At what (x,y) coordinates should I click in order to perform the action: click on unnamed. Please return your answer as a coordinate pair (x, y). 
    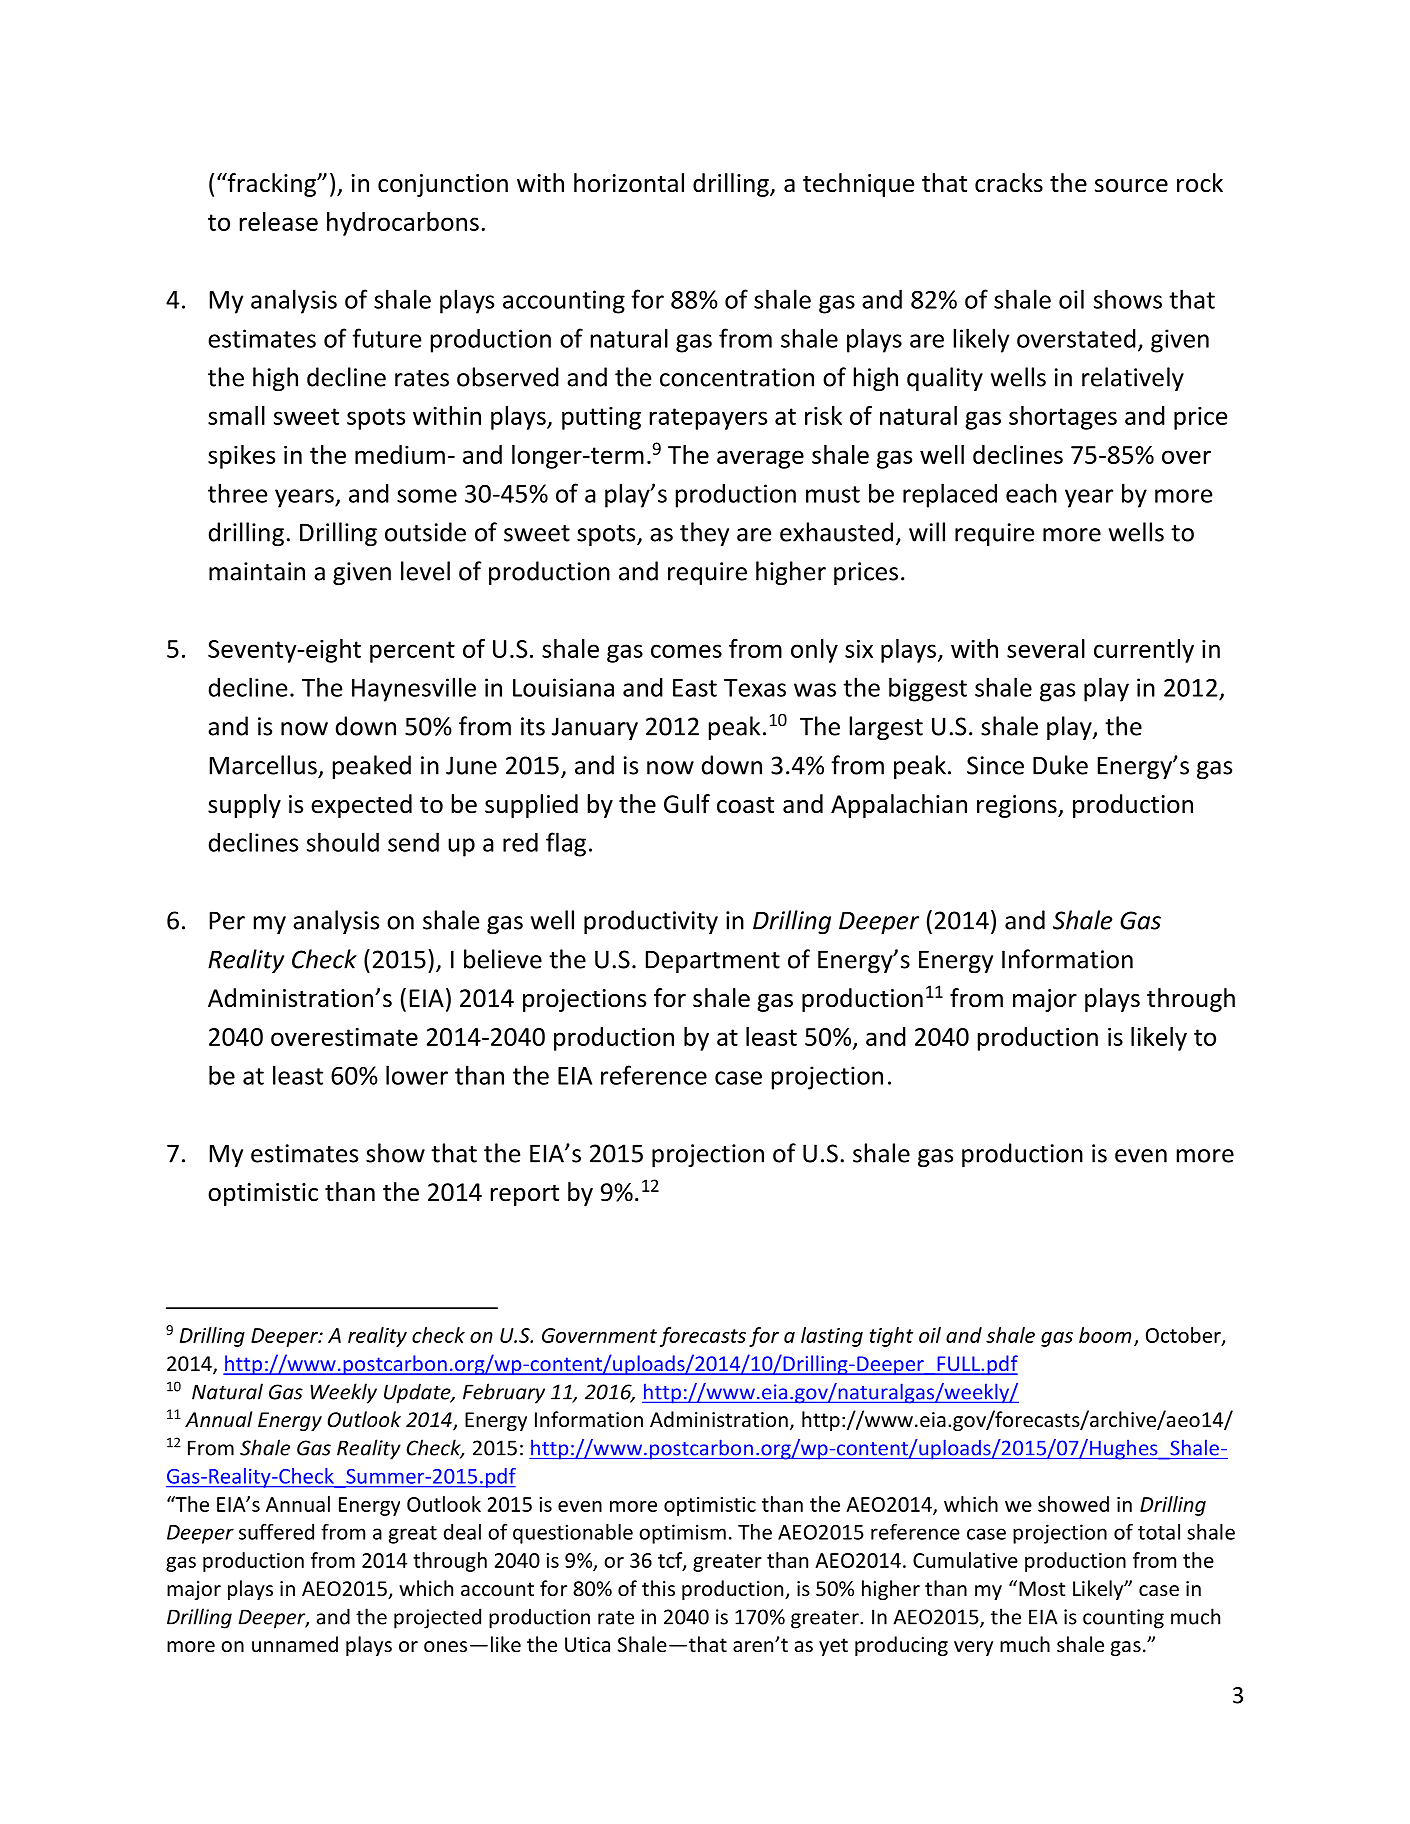
    Looking at the image, I should click on (295, 1644).
